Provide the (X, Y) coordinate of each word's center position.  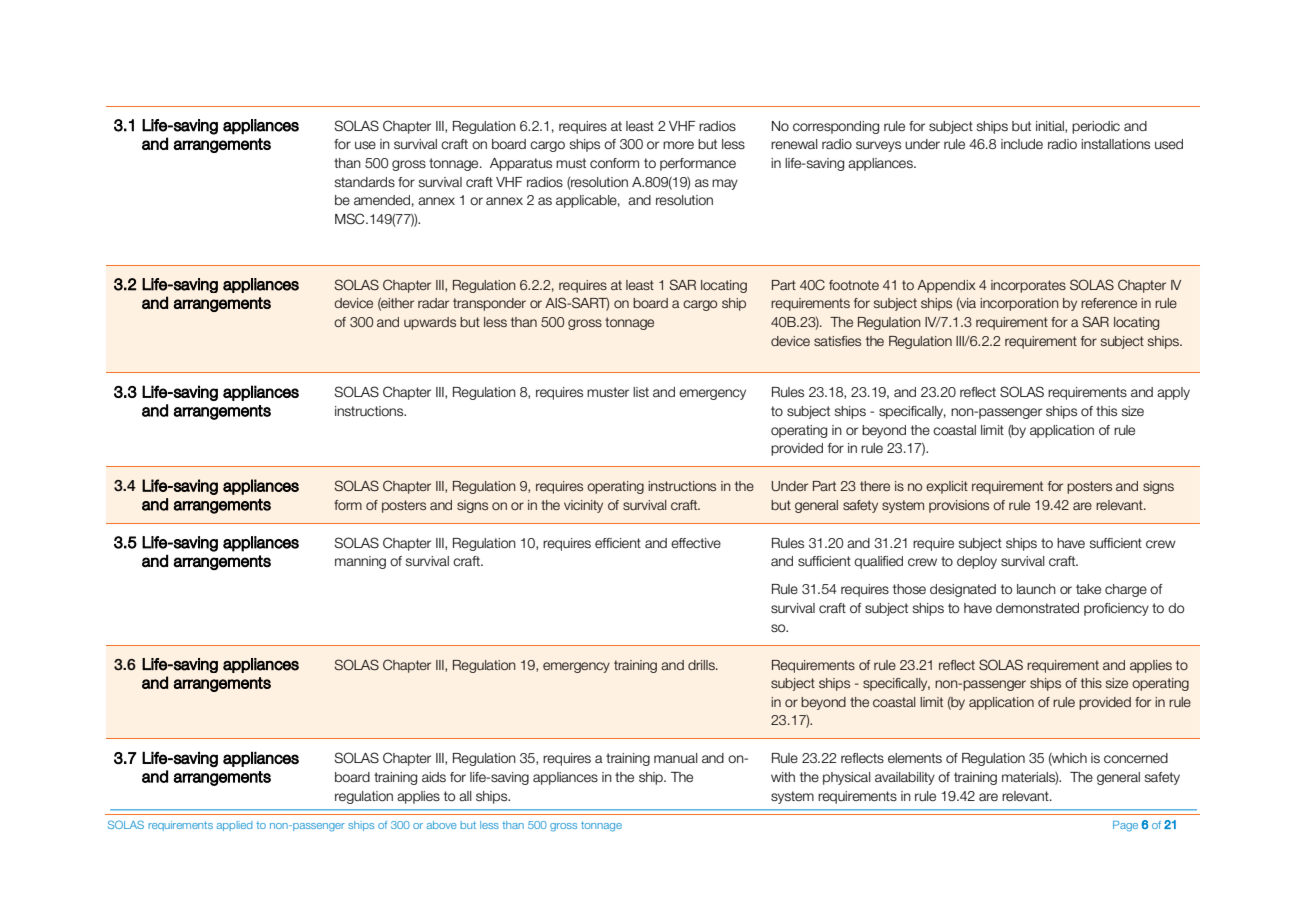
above (442, 825)
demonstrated (1037, 608)
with (783, 777)
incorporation (1019, 304)
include (1022, 144)
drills (702, 665)
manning (360, 562)
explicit (947, 487)
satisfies (837, 341)
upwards (430, 323)
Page (1125, 826)
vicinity (583, 506)
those (909, 589)
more (678, 145)
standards (365, 182)
